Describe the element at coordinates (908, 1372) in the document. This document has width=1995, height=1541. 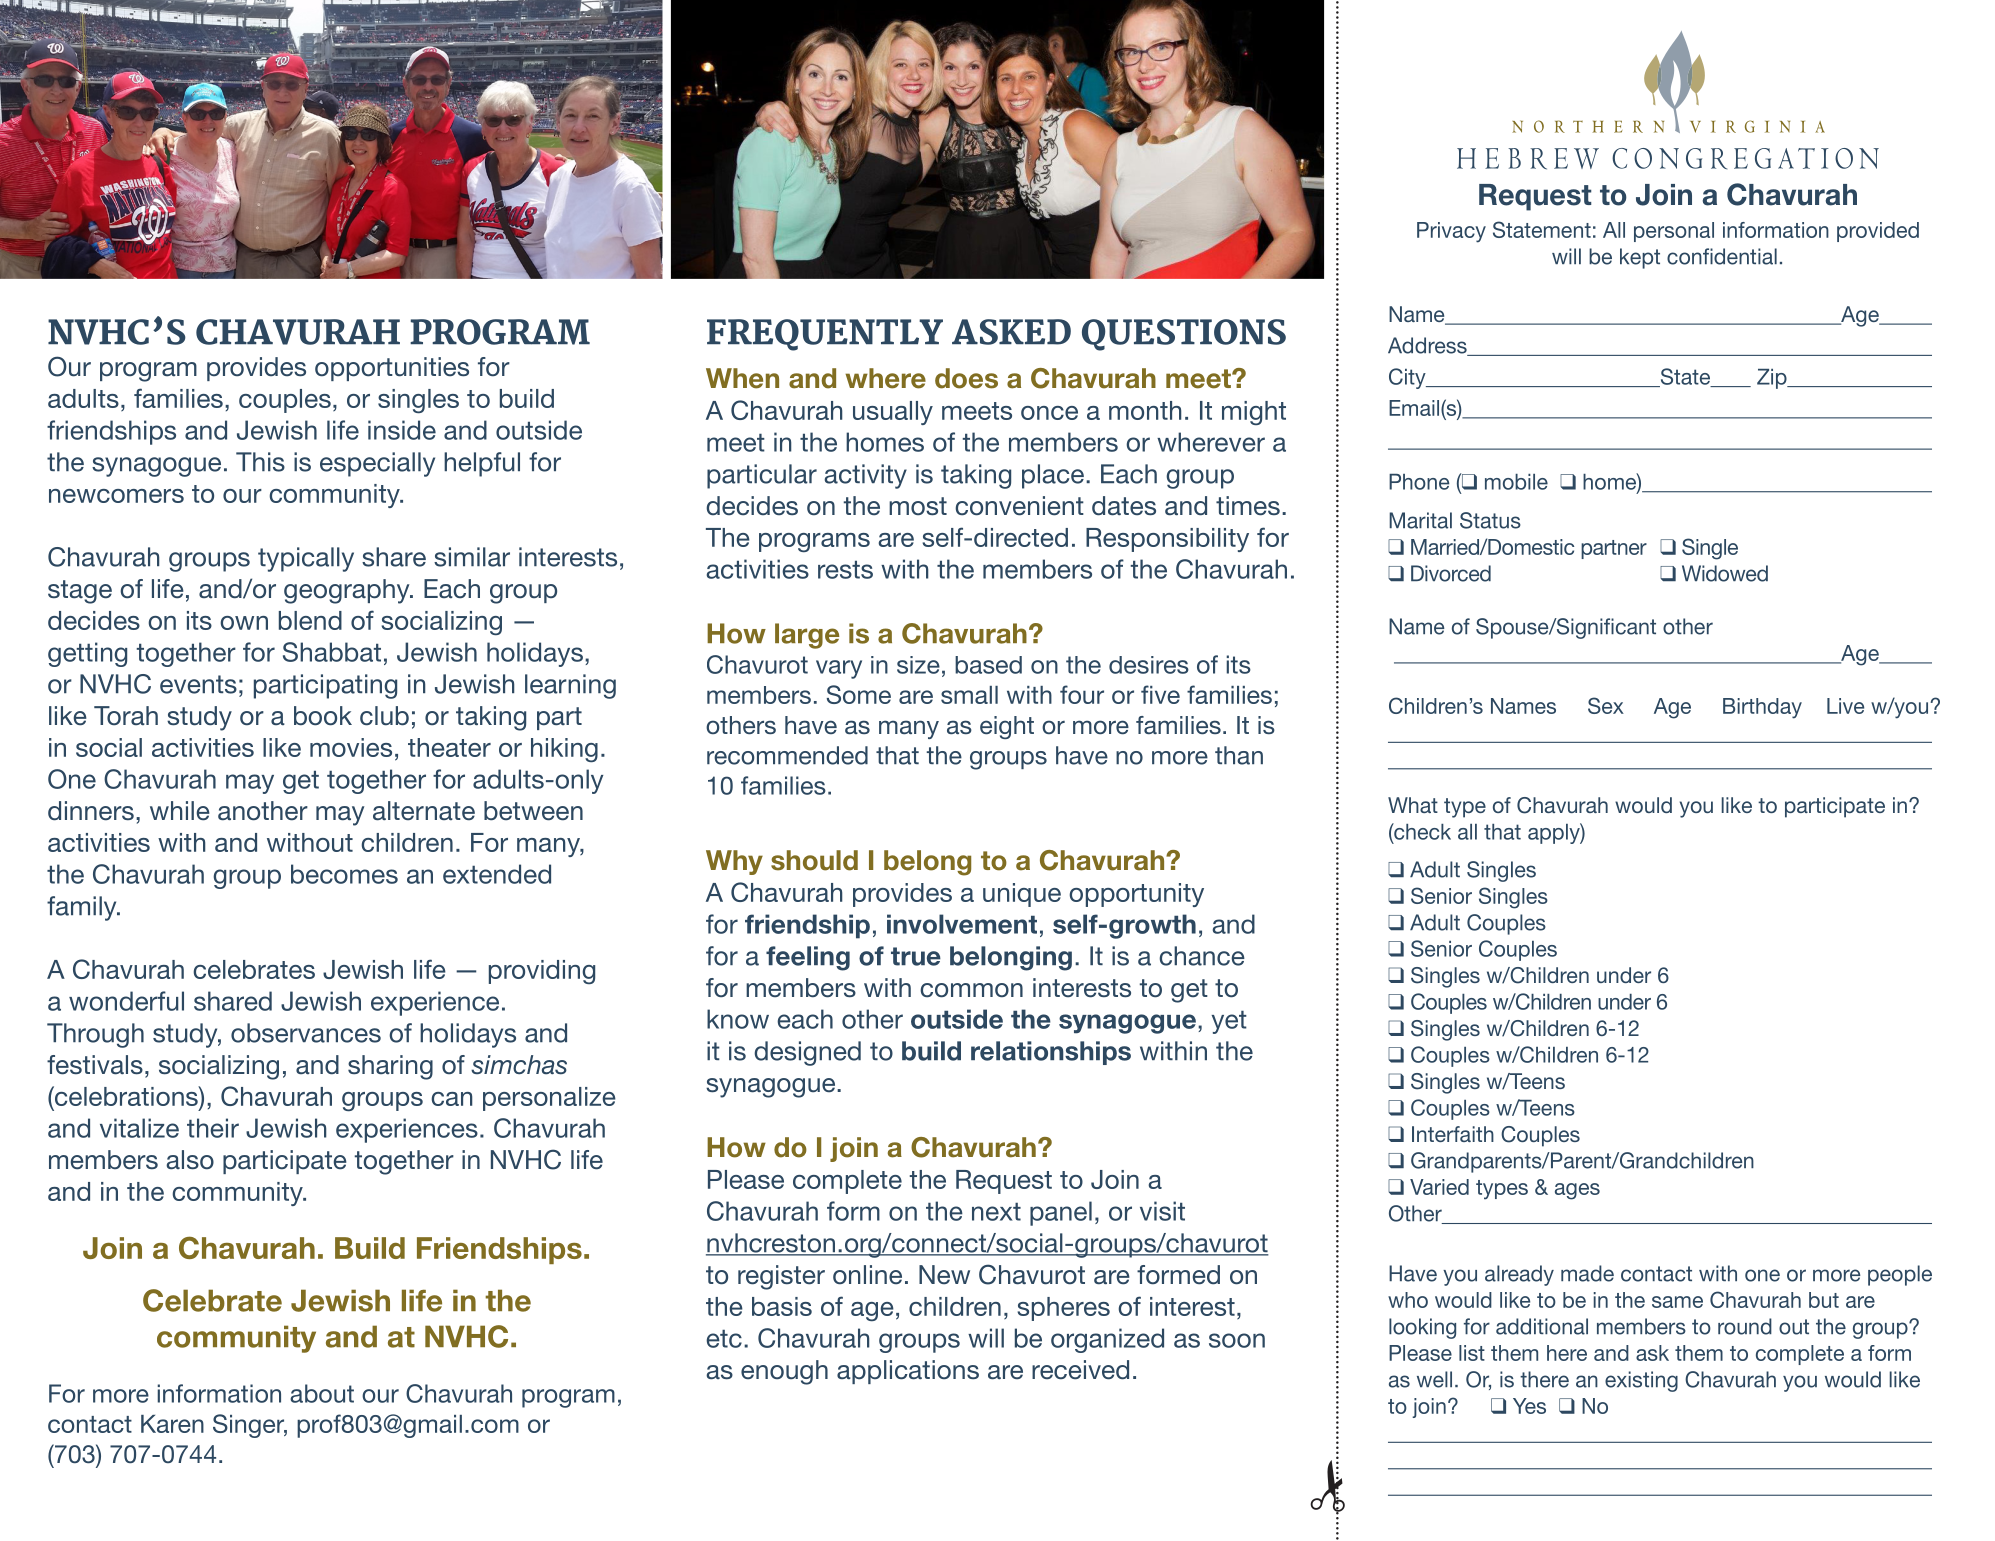
I see `applications` at that location.
